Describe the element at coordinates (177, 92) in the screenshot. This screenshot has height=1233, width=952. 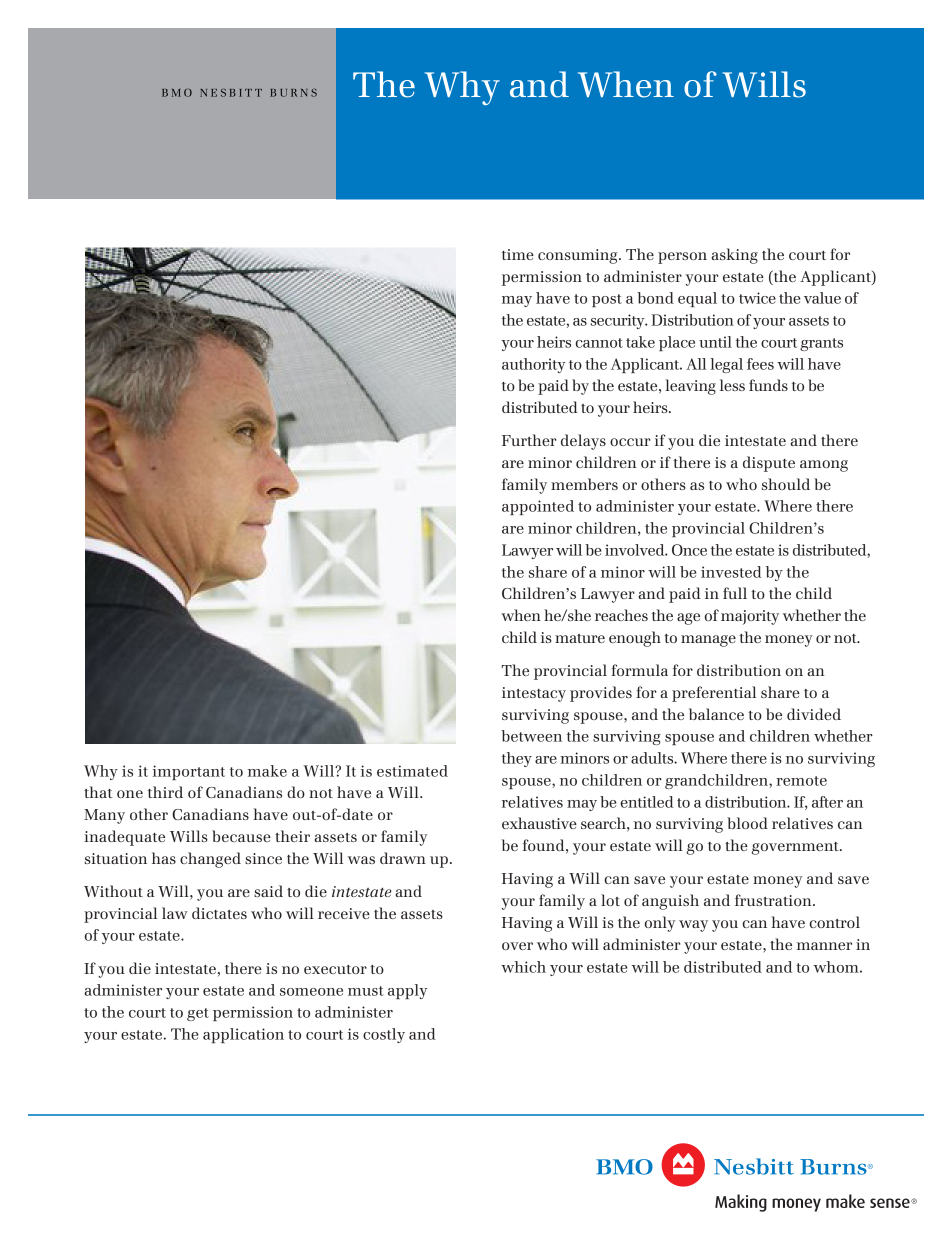
I see `BMO` at that location.
